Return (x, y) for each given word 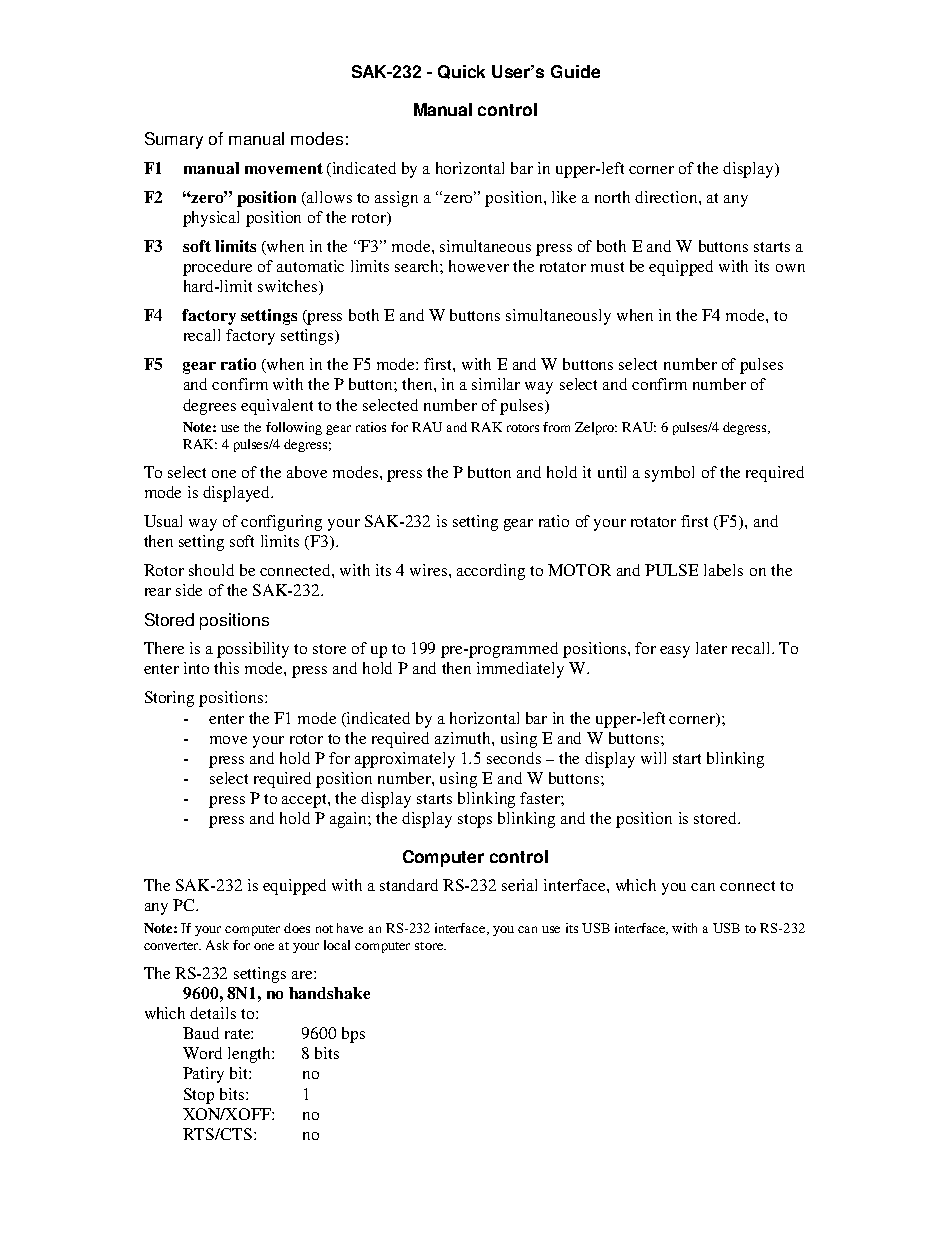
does (297, 928)
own (790, 268)
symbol (669, 474)
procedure (217, 268)
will (653, 758)
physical (211, 219)
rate (239, 1034)
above (307, 472)
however (479, 266)
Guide (575, 71)
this (226, 668)
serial (519, 885)
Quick (461, 72)
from (556, 427)
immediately (520, 670)
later (711, 648)
